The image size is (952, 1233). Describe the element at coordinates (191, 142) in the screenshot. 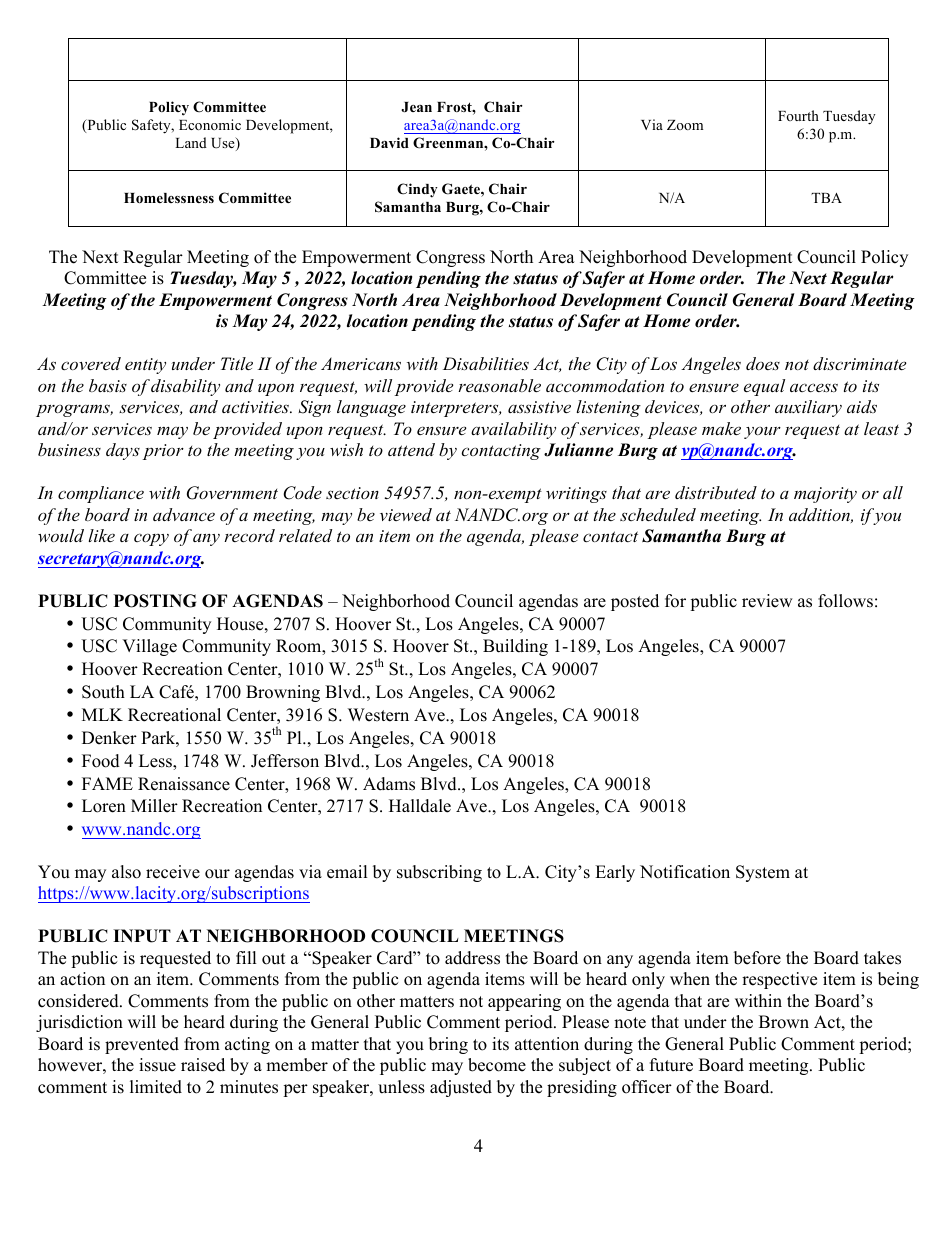

I see `Land` at that location.
